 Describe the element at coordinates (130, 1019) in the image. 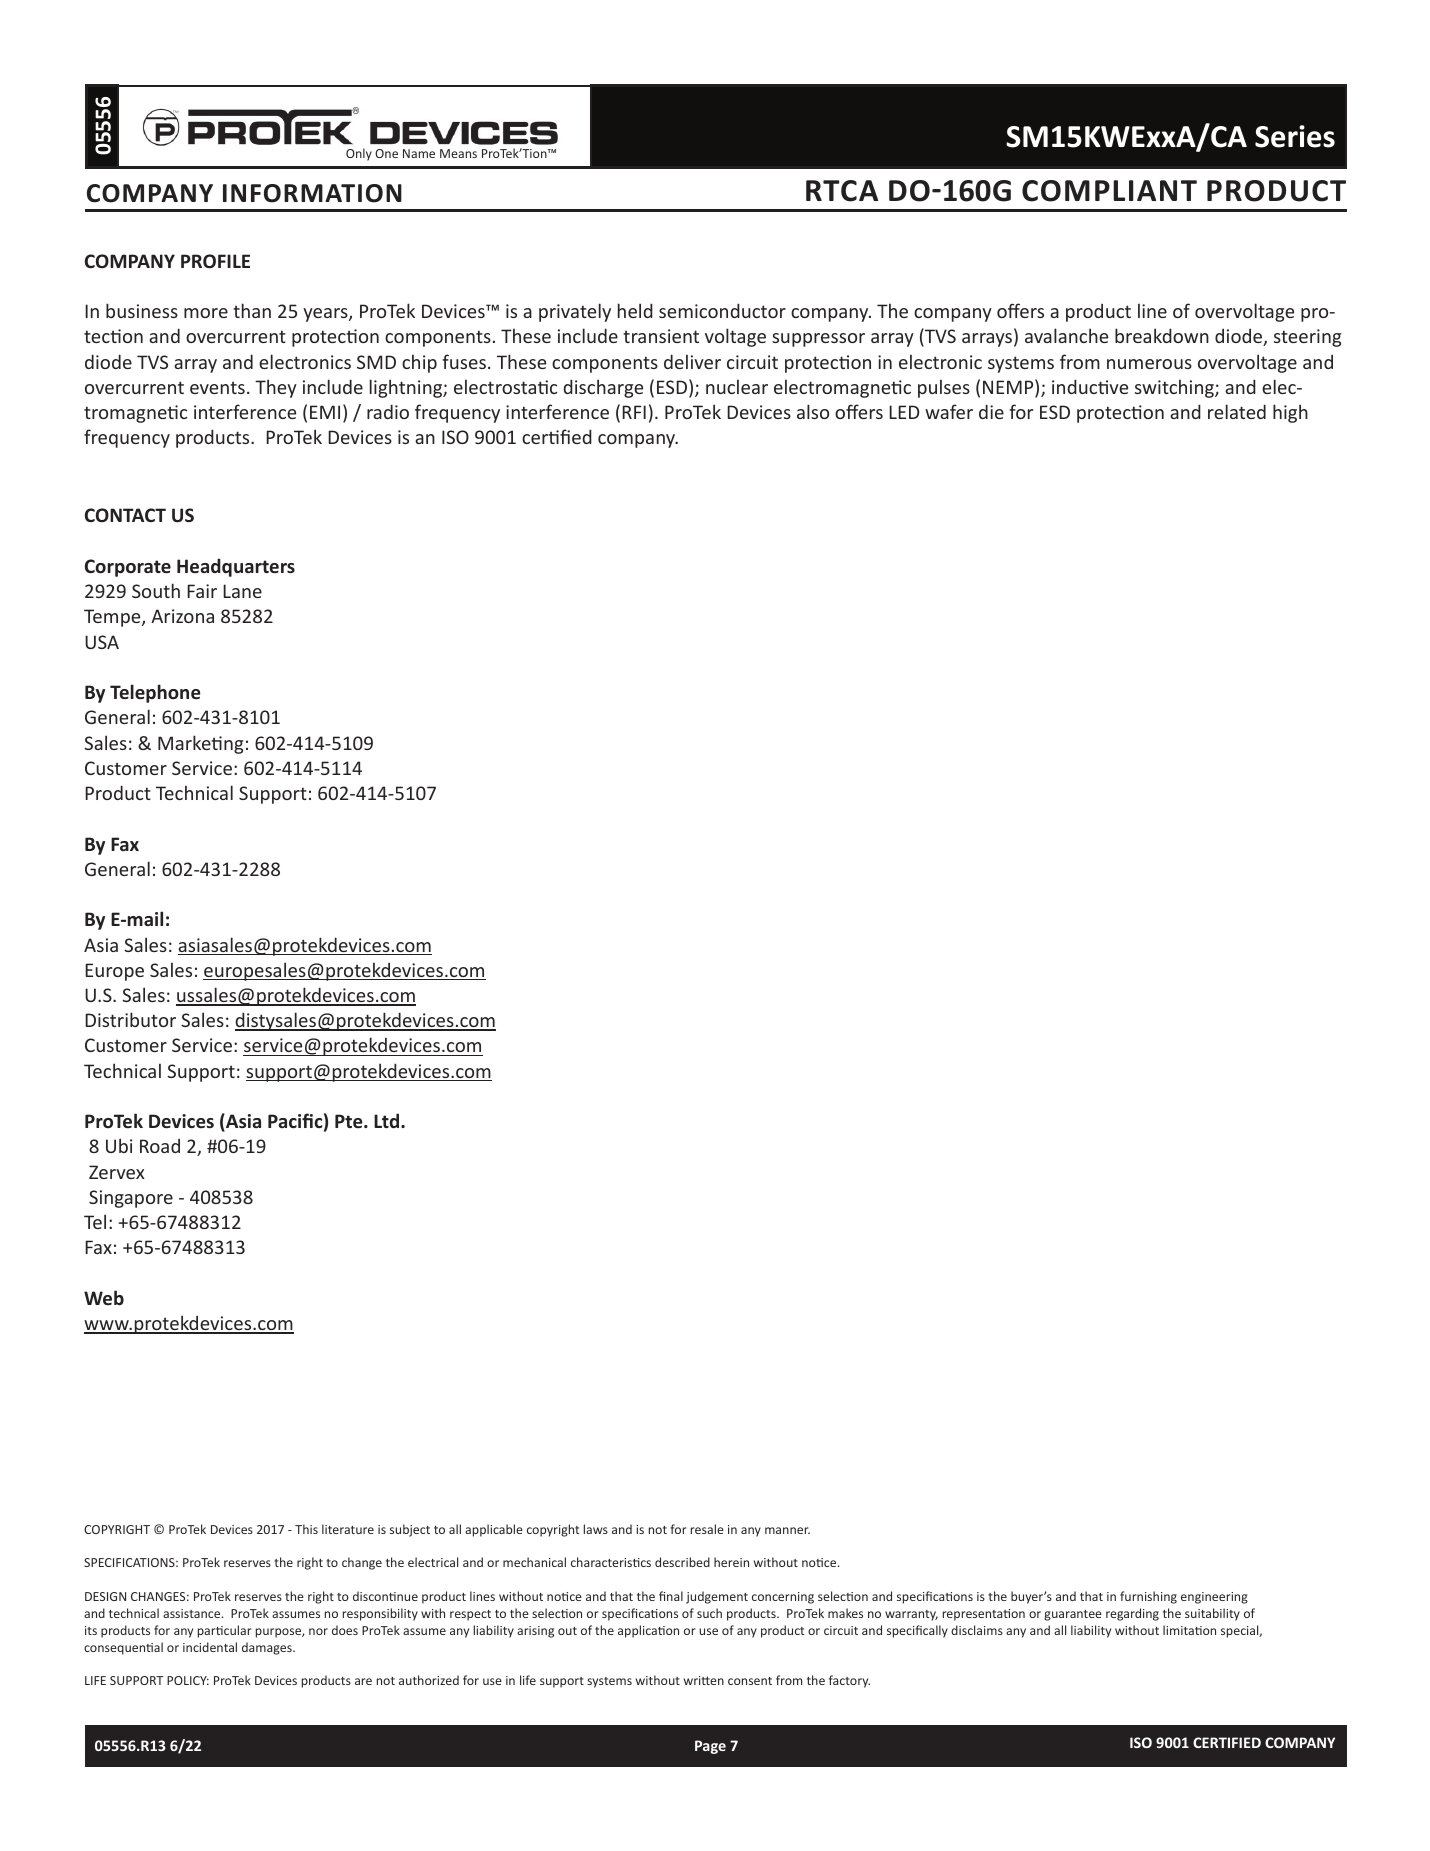

I see `Distributor` at that location.
